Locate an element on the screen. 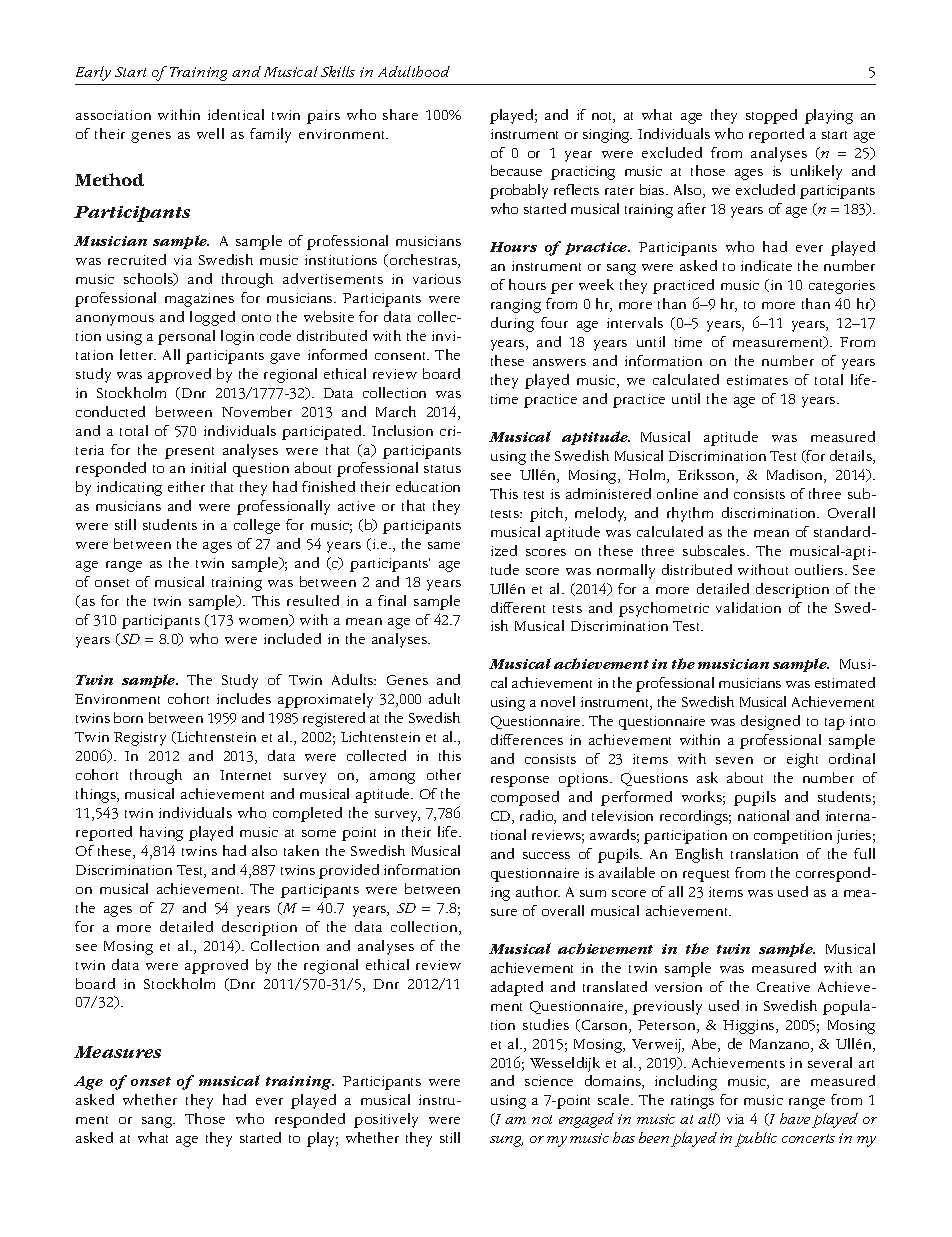 The height and width of the screenshot is (1237, 952). different is located at coordinates (518, 607).
